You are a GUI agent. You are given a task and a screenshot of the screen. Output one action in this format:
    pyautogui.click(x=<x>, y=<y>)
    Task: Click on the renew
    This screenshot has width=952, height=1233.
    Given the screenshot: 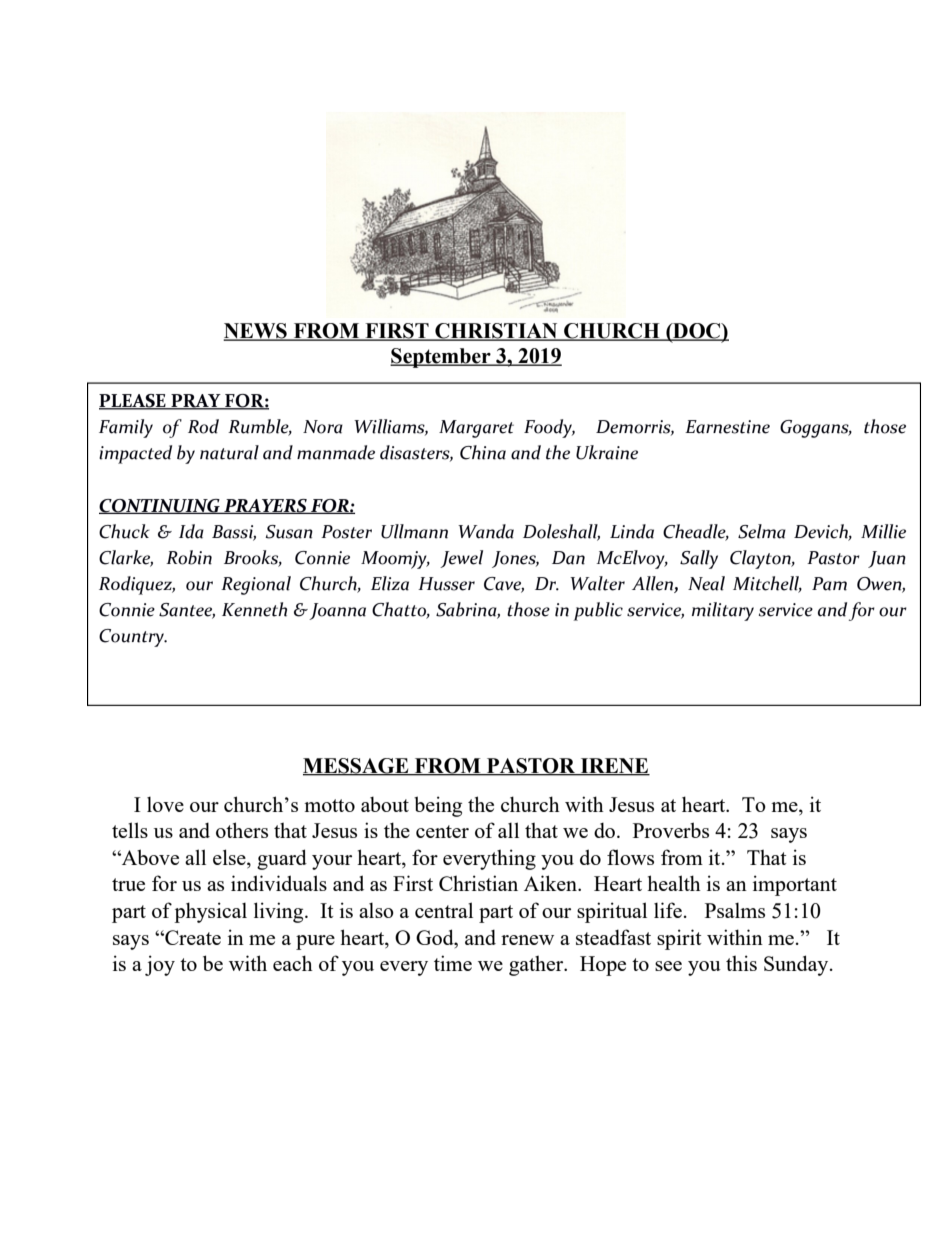 What is the action you would take?
    pyautogui.click(x=527, y=940)
